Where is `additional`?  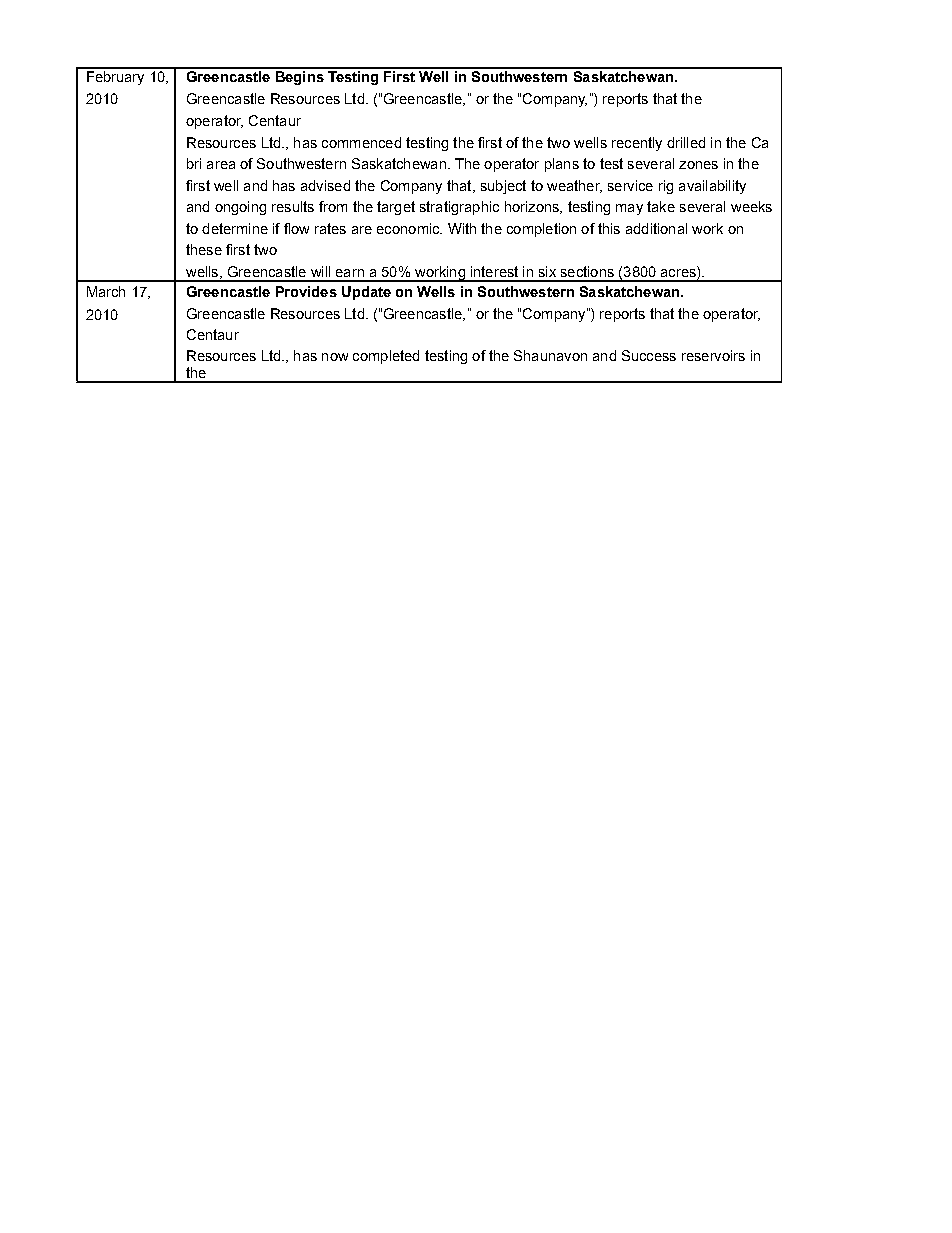
additional is located at coordinates (656, 228).
